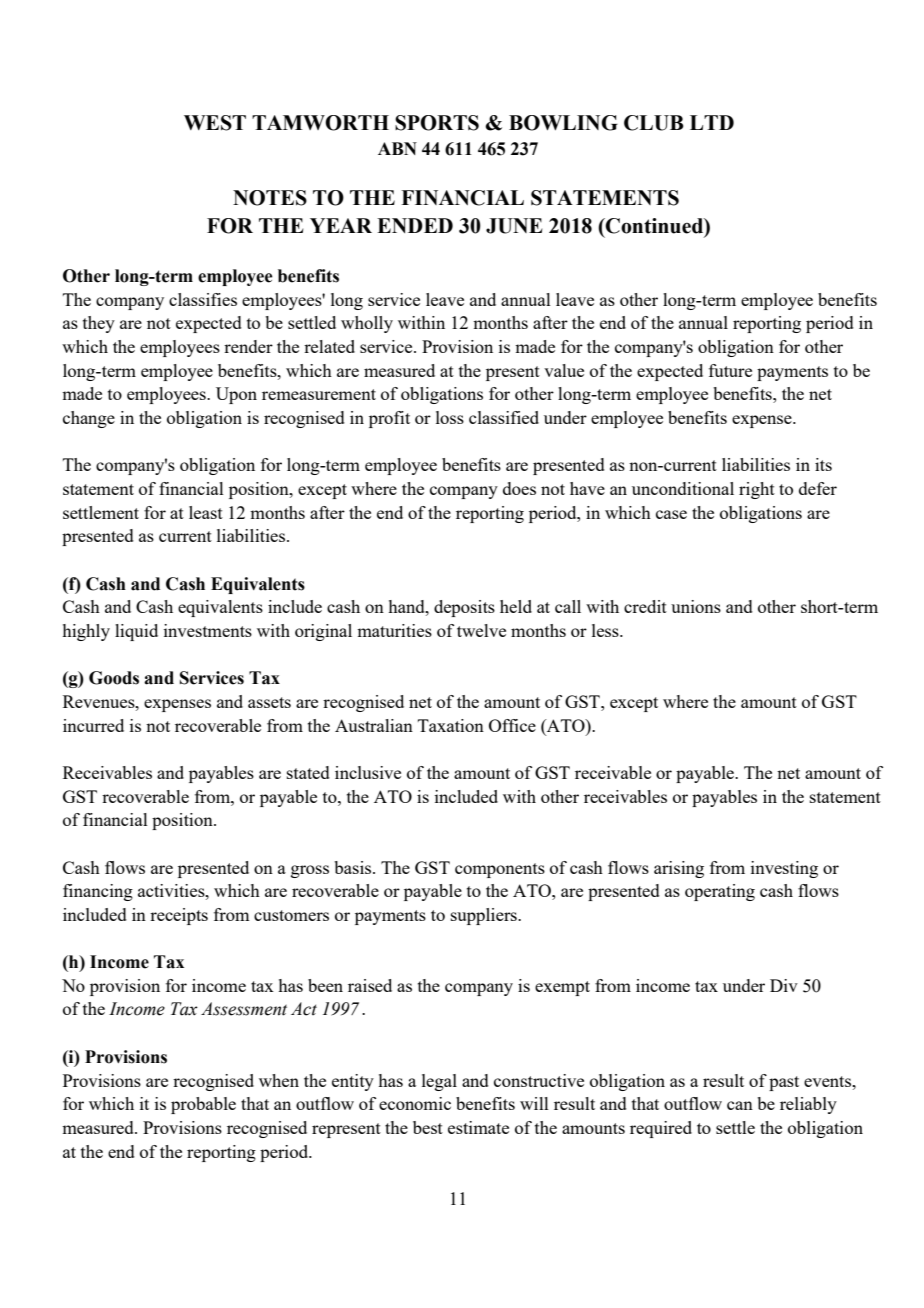  What do you see at coordinates (203, 1105) in the page?
I see `probable` at bounding box center [203, 1105].
